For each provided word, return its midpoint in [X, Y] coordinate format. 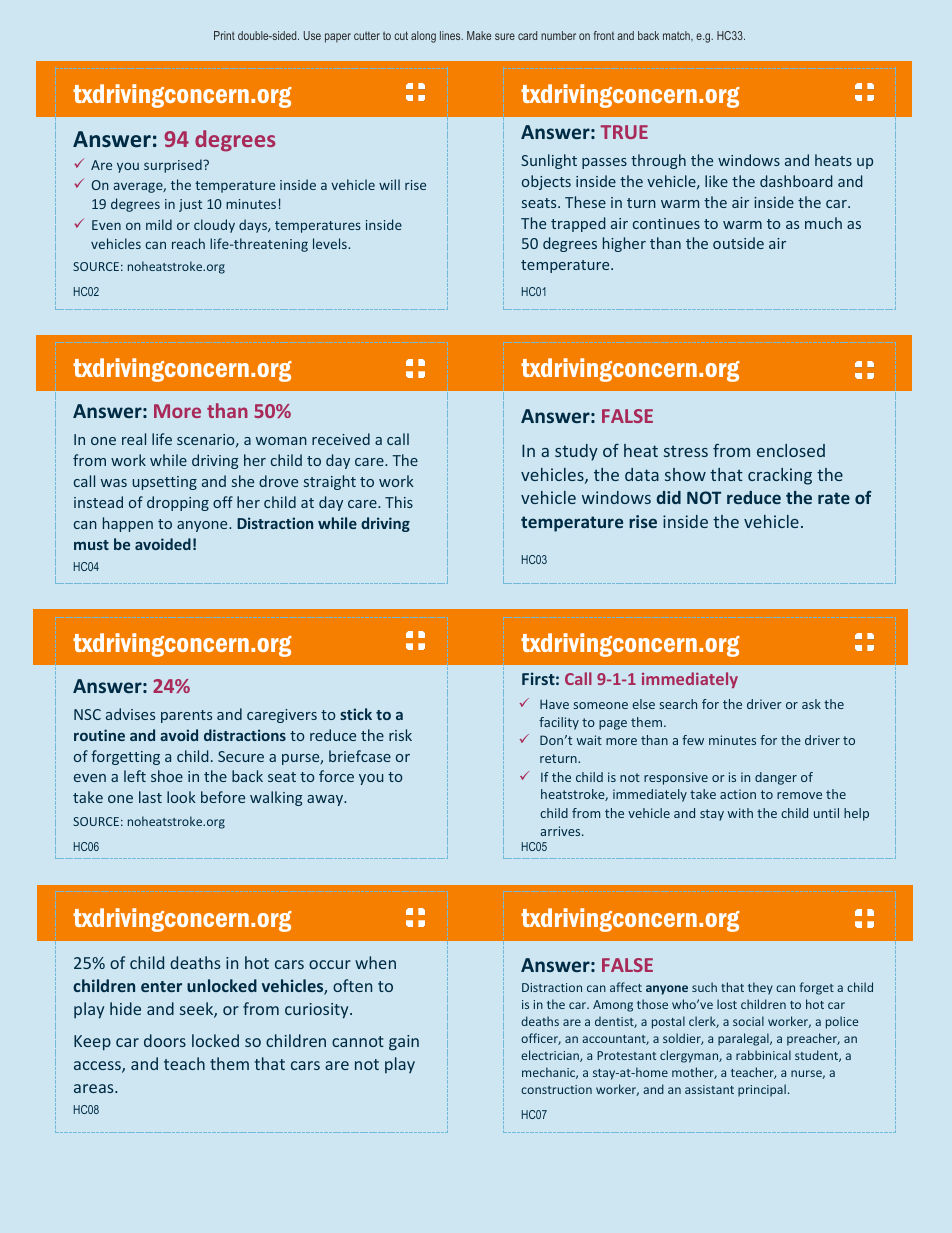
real [134, 439]
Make [479, 35]
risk [400, 735]
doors [165, 1040]
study [576, 452]
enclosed [791, 450]
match [677, 36]
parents [186, 716]
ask [811, 704]
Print [224, 35]
